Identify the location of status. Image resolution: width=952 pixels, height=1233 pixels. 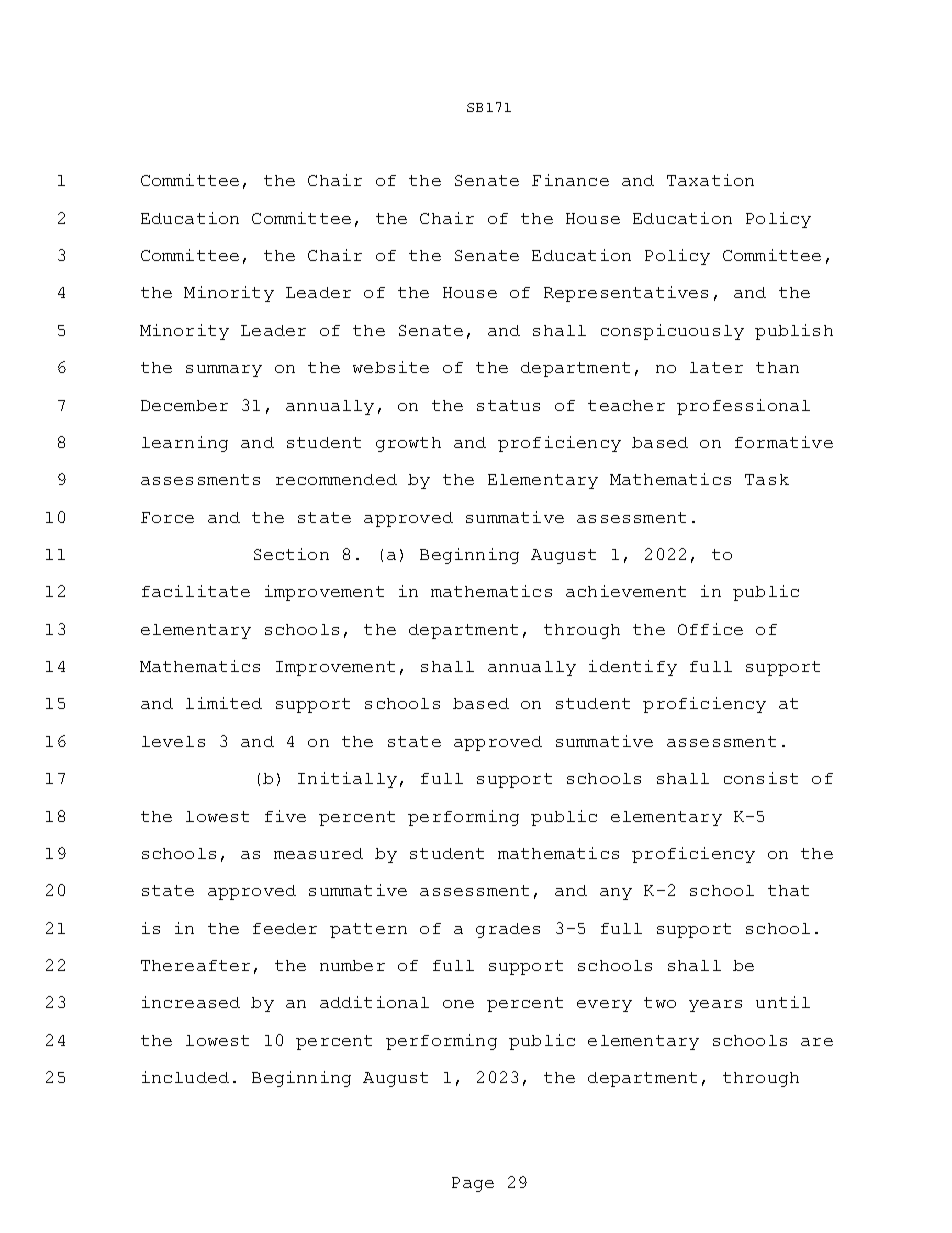
(508, 405).
